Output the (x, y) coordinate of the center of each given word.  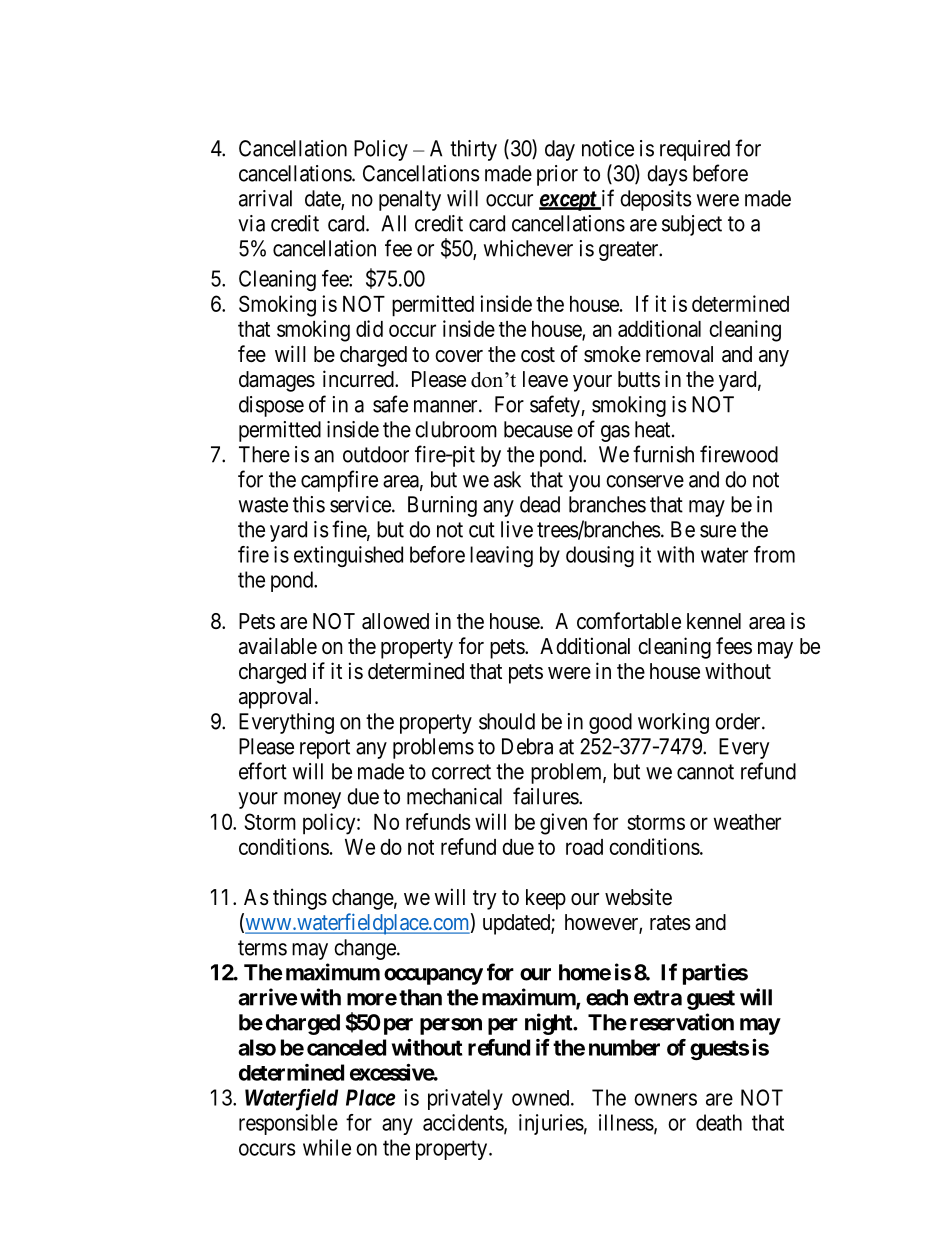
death (719, 1122)
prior (557, 175)
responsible (288, 1124)
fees (734, 646)
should (507, 721)
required (695, 150)
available (278, 646)
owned (542, 1098)
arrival (265, 198)
